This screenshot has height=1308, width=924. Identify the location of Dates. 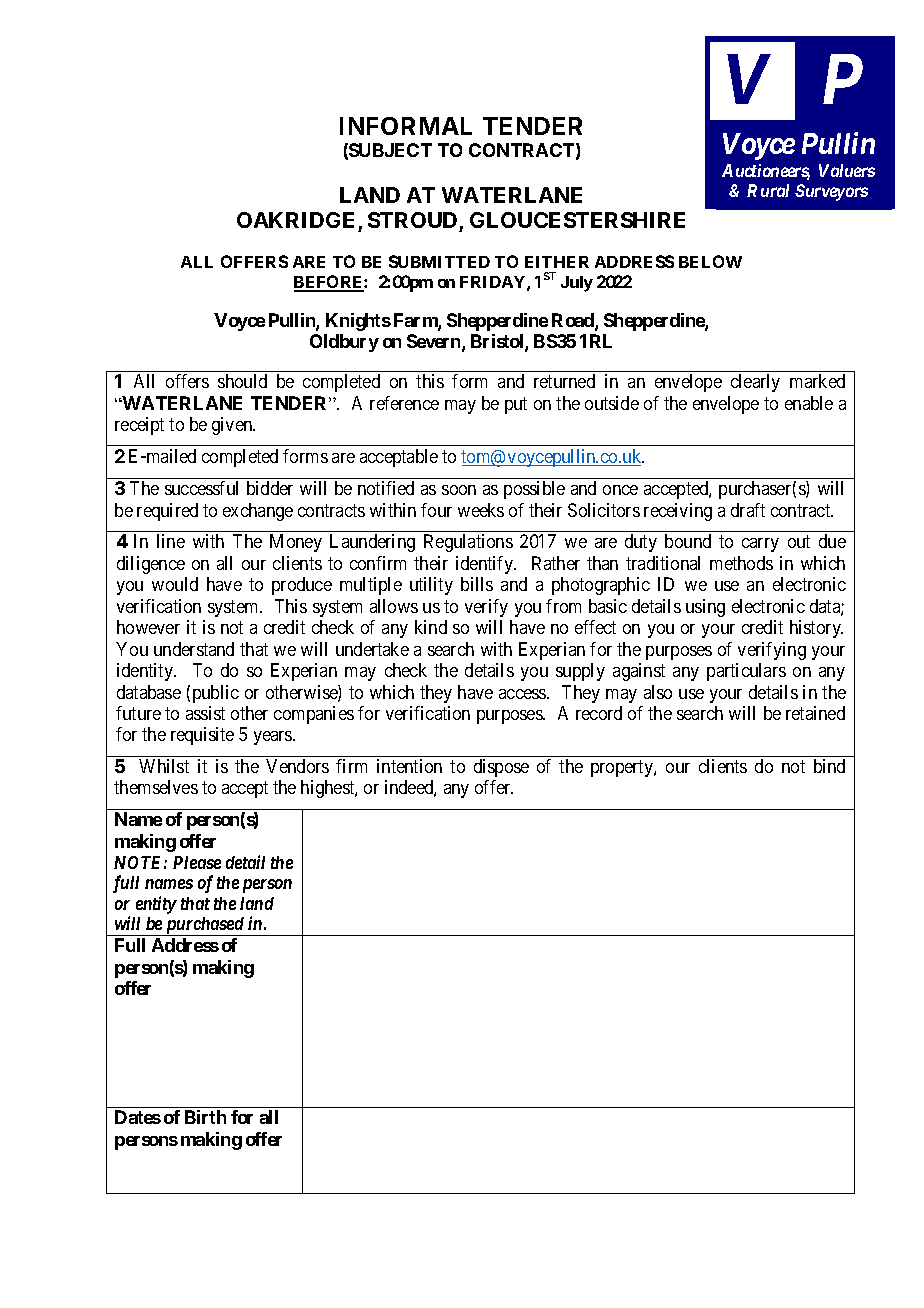
(138, 1117).
